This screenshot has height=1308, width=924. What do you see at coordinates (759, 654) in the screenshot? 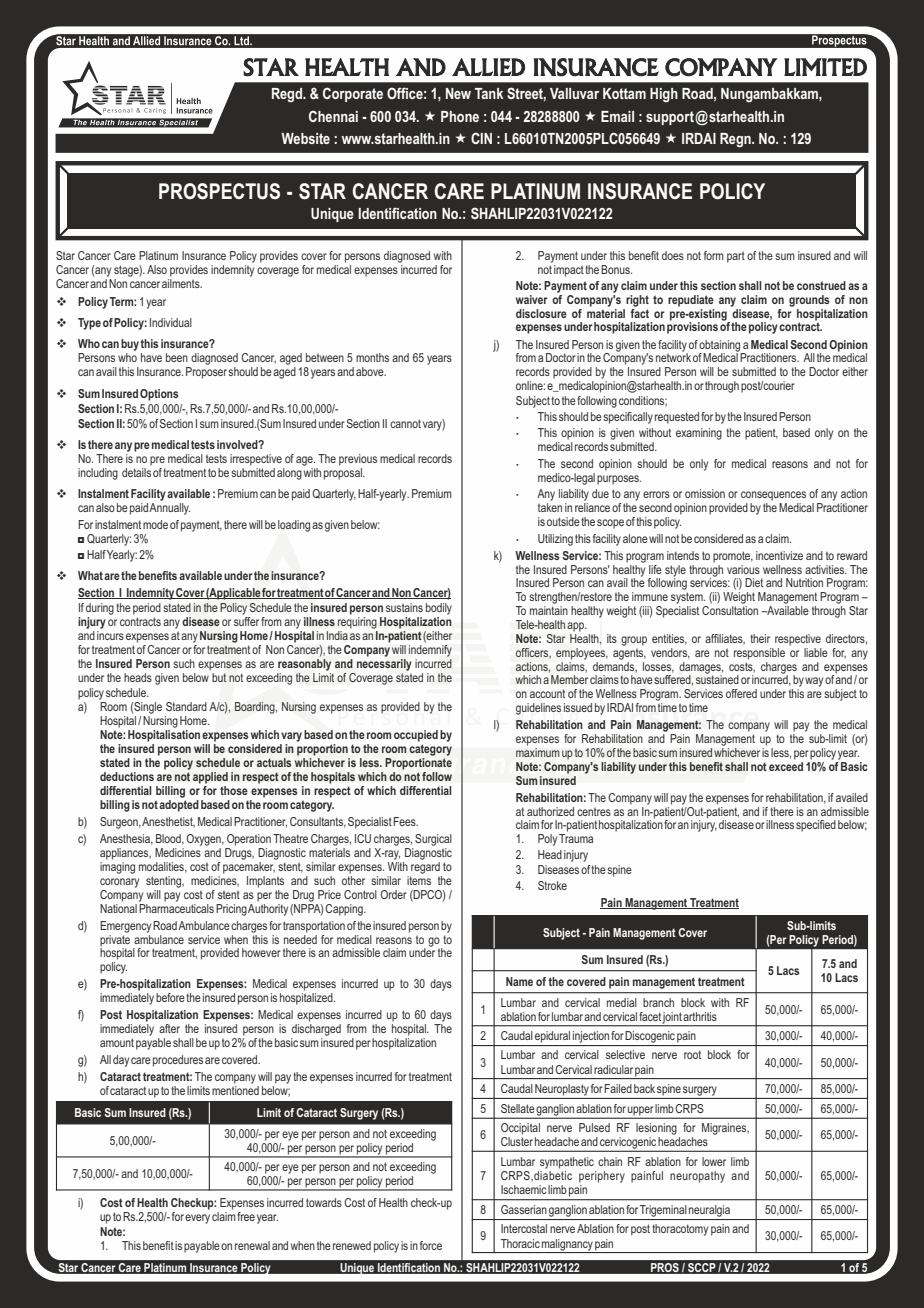
I see `responsible` at bounding box center [759, 654].
